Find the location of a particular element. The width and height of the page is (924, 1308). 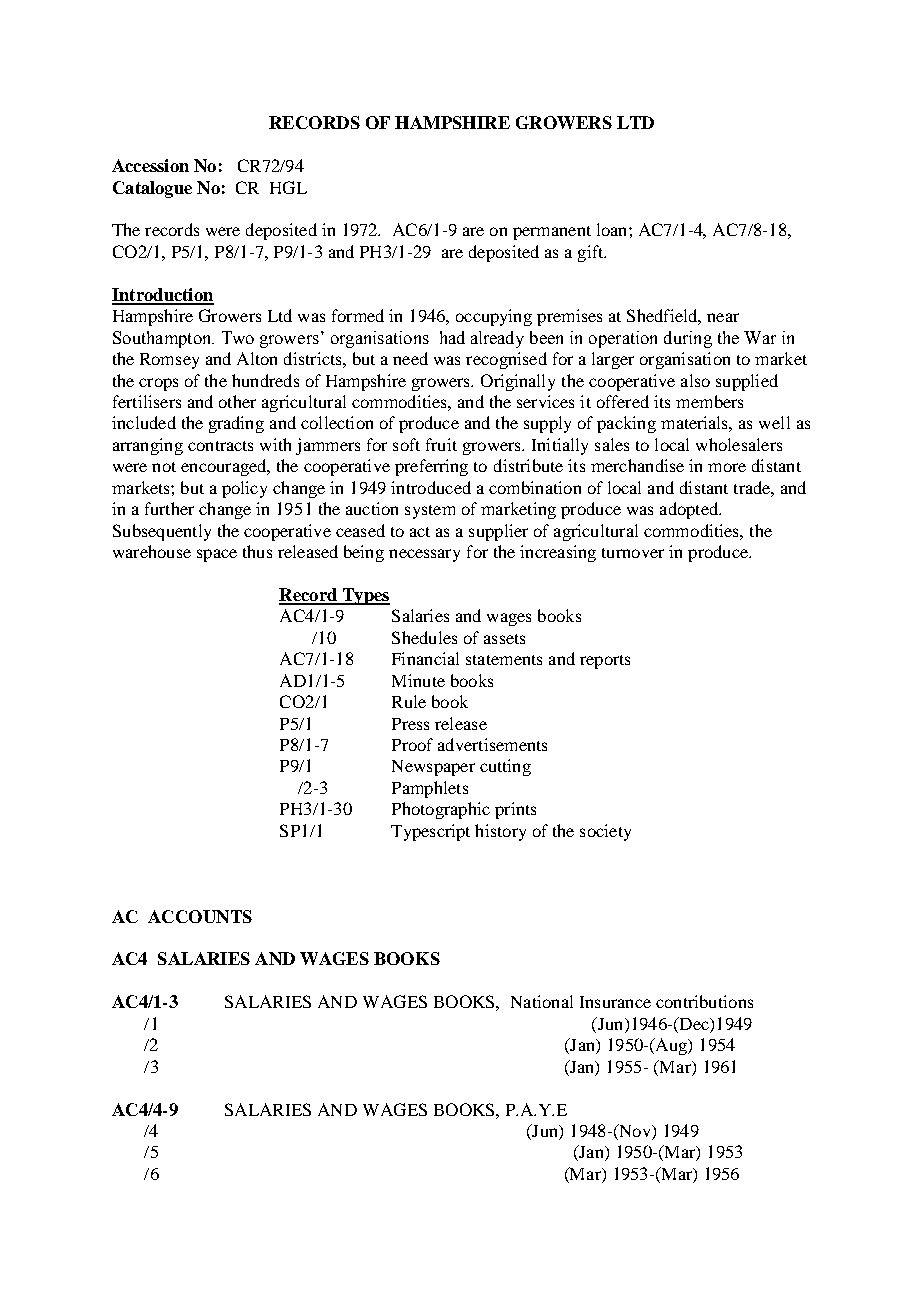

Catalogue is located at coordinates (152, 189).
